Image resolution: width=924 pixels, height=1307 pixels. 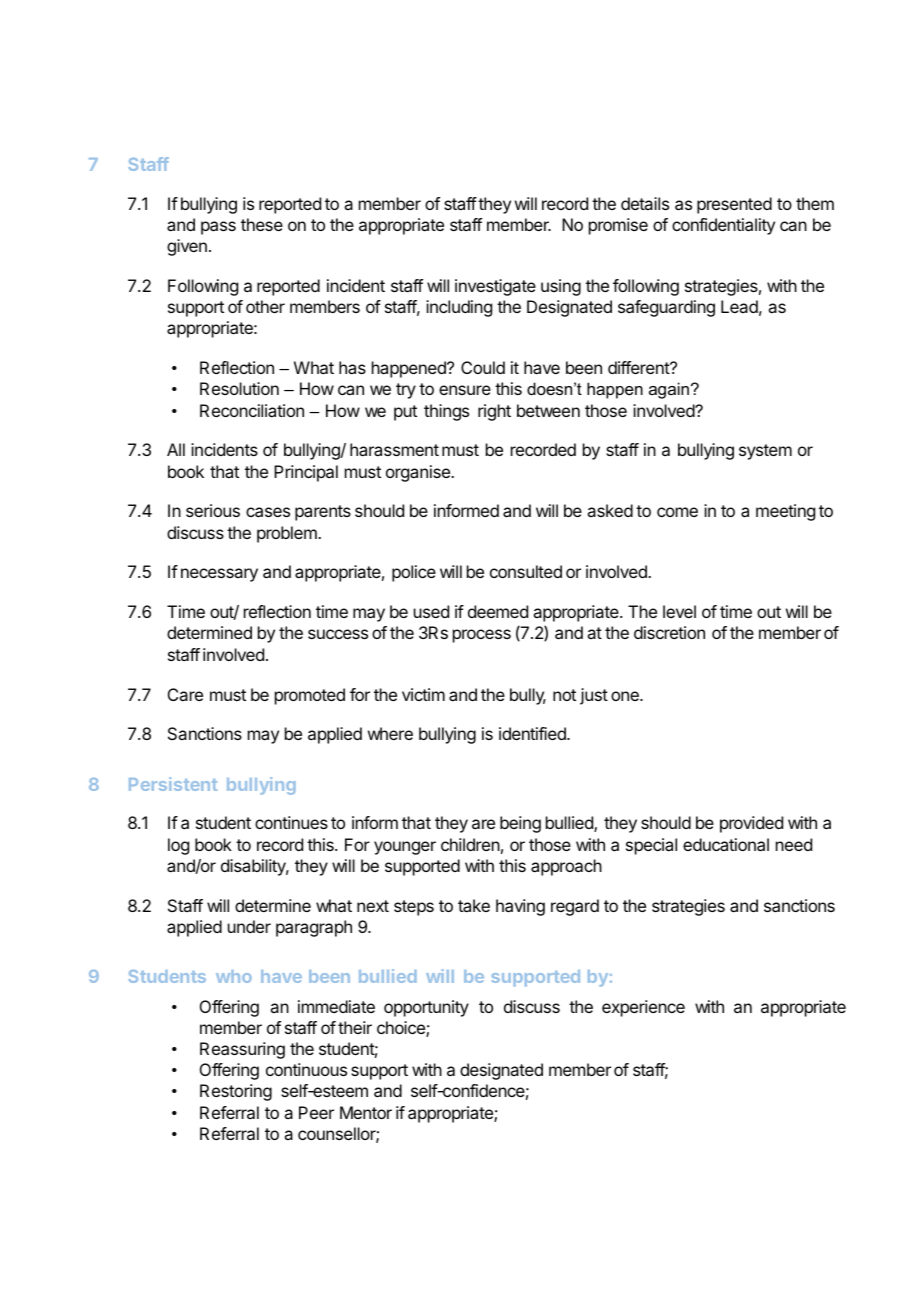 What do you see at coordinates (495, 287) in the screenshot?
I see `investigate` at bounding box center [495, 287].
